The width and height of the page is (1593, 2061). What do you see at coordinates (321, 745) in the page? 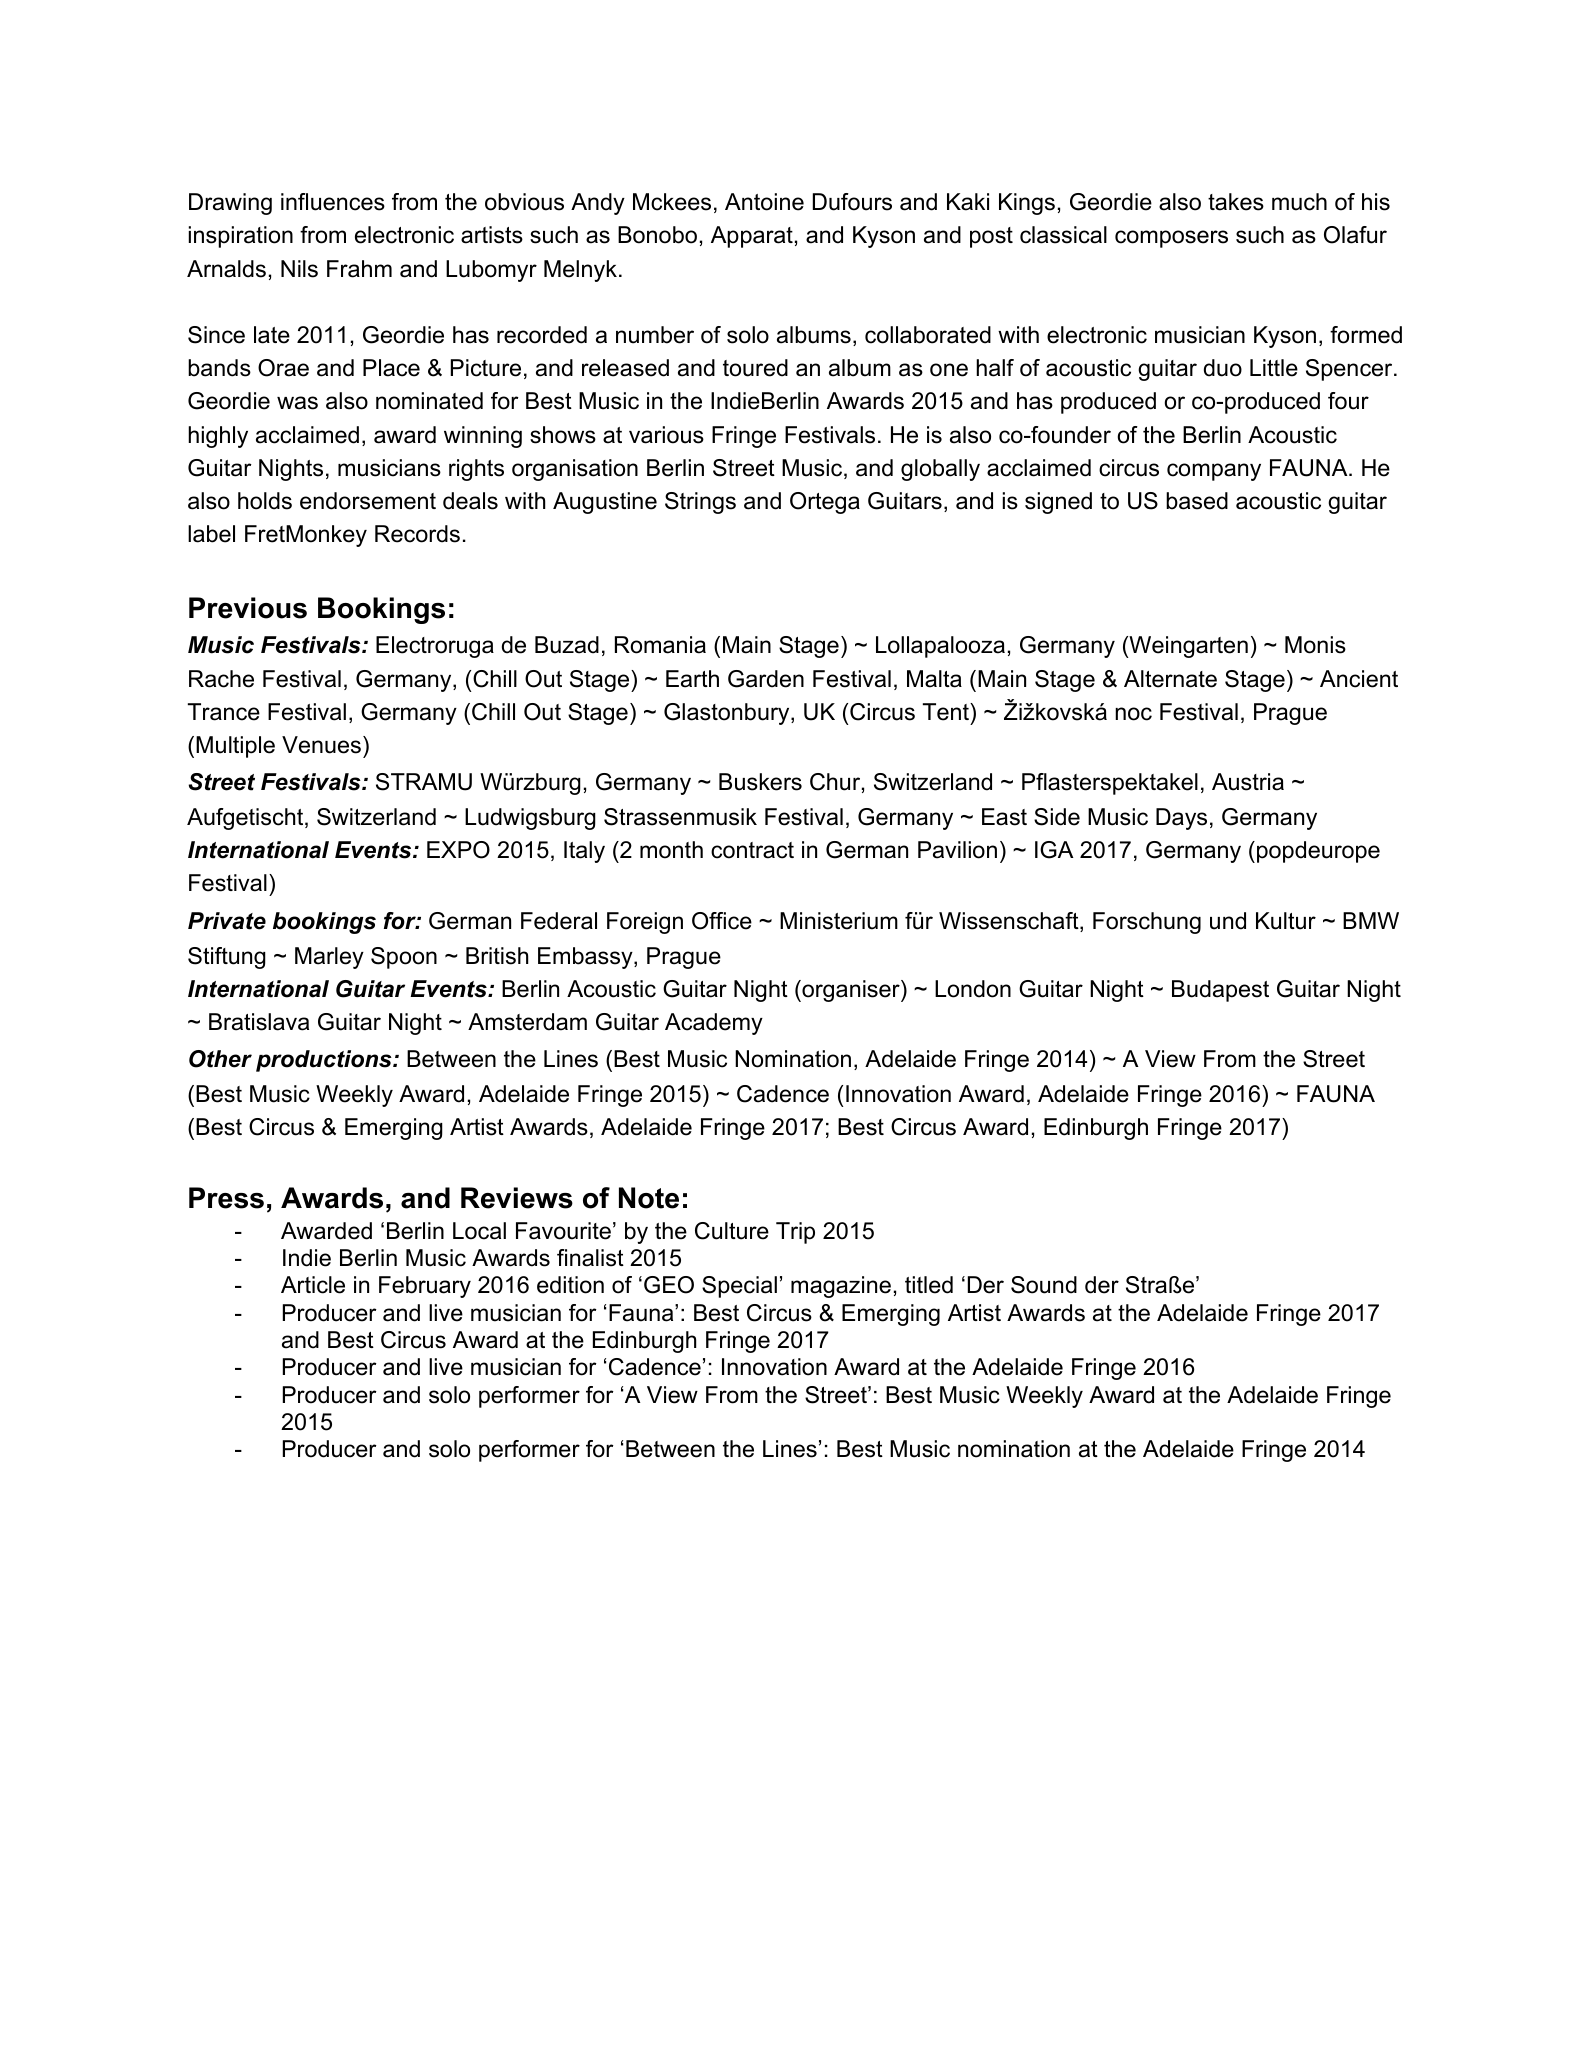
I see `Venues` at bounding box center [321, 745].
